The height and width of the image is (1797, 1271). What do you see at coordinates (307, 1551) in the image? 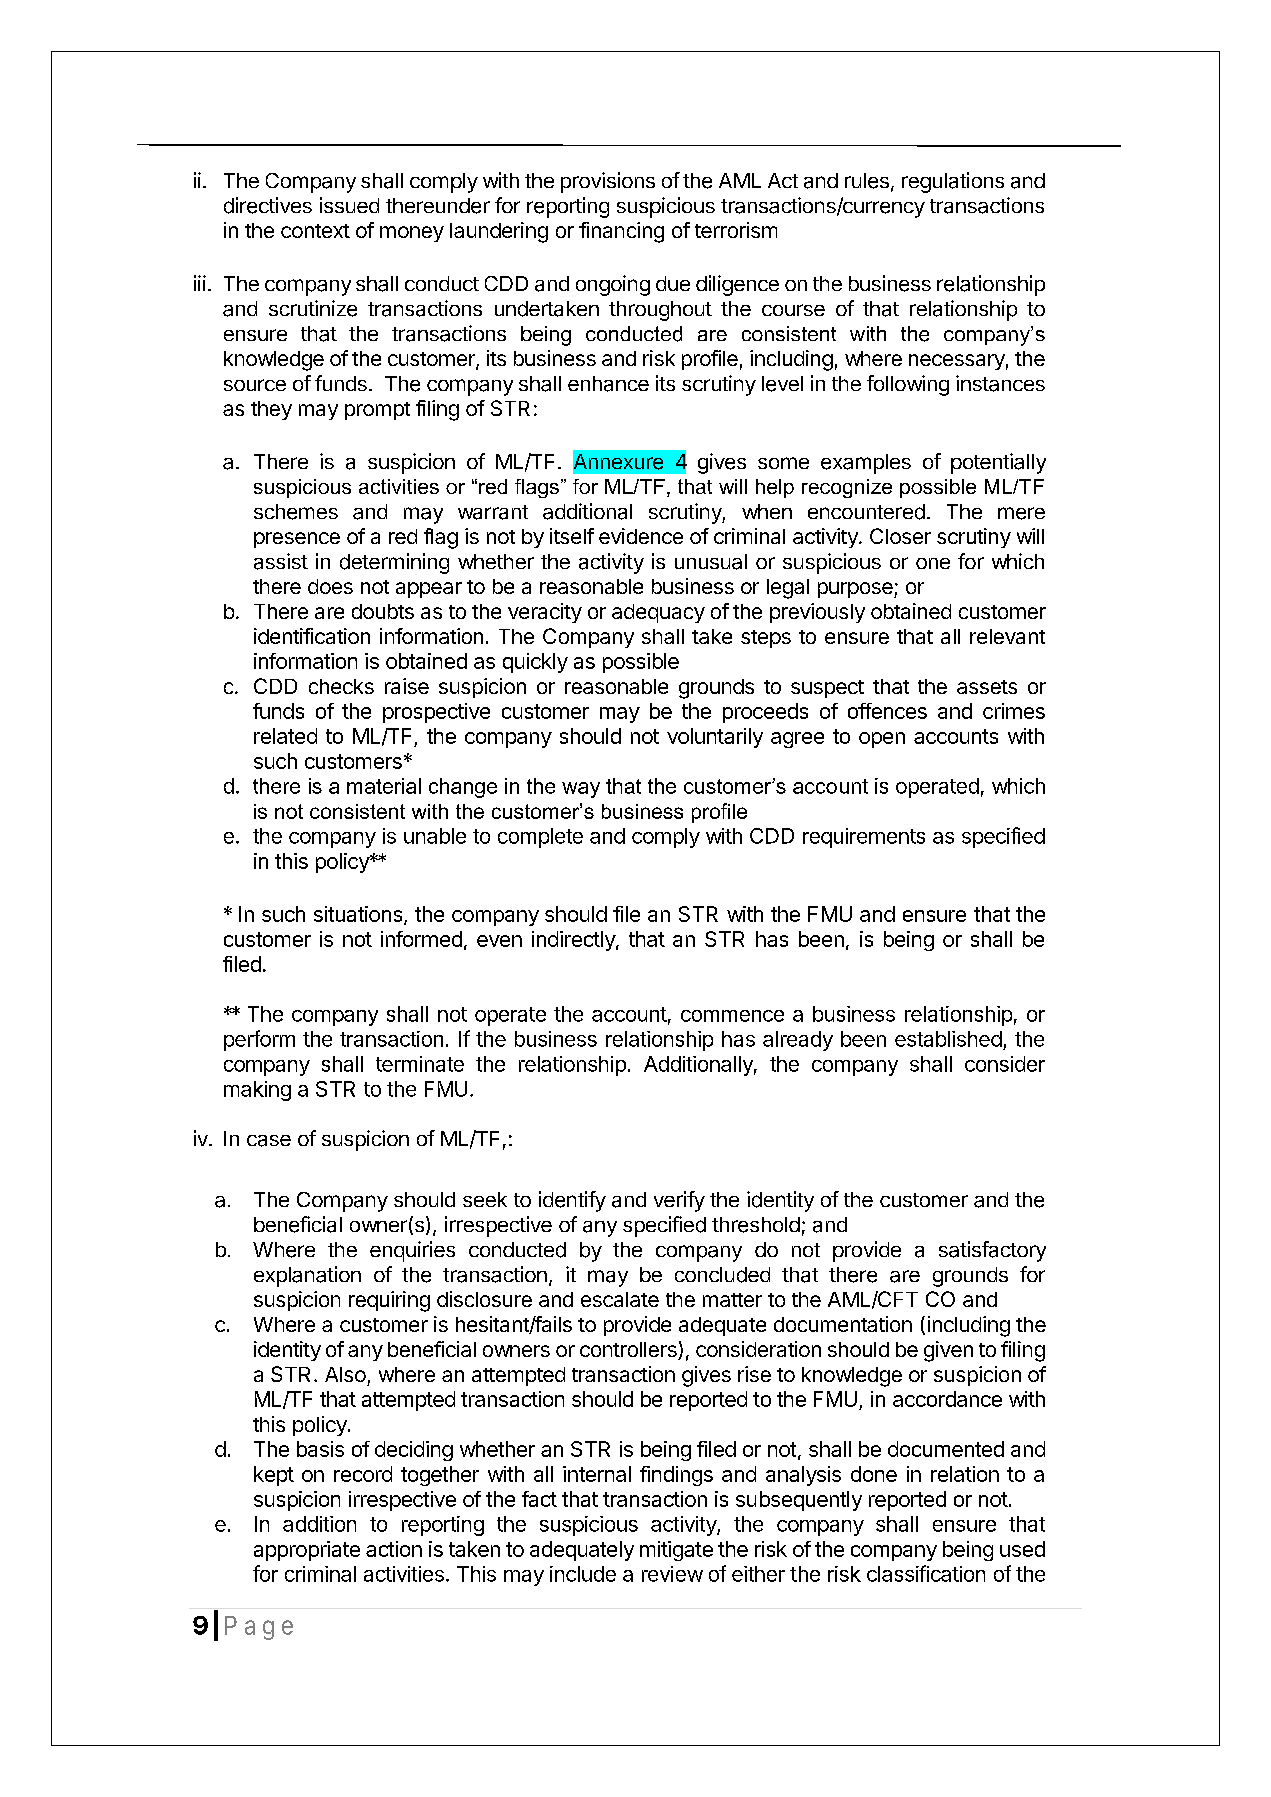
I see `appropriate` at bounding box center [307, 1551].
